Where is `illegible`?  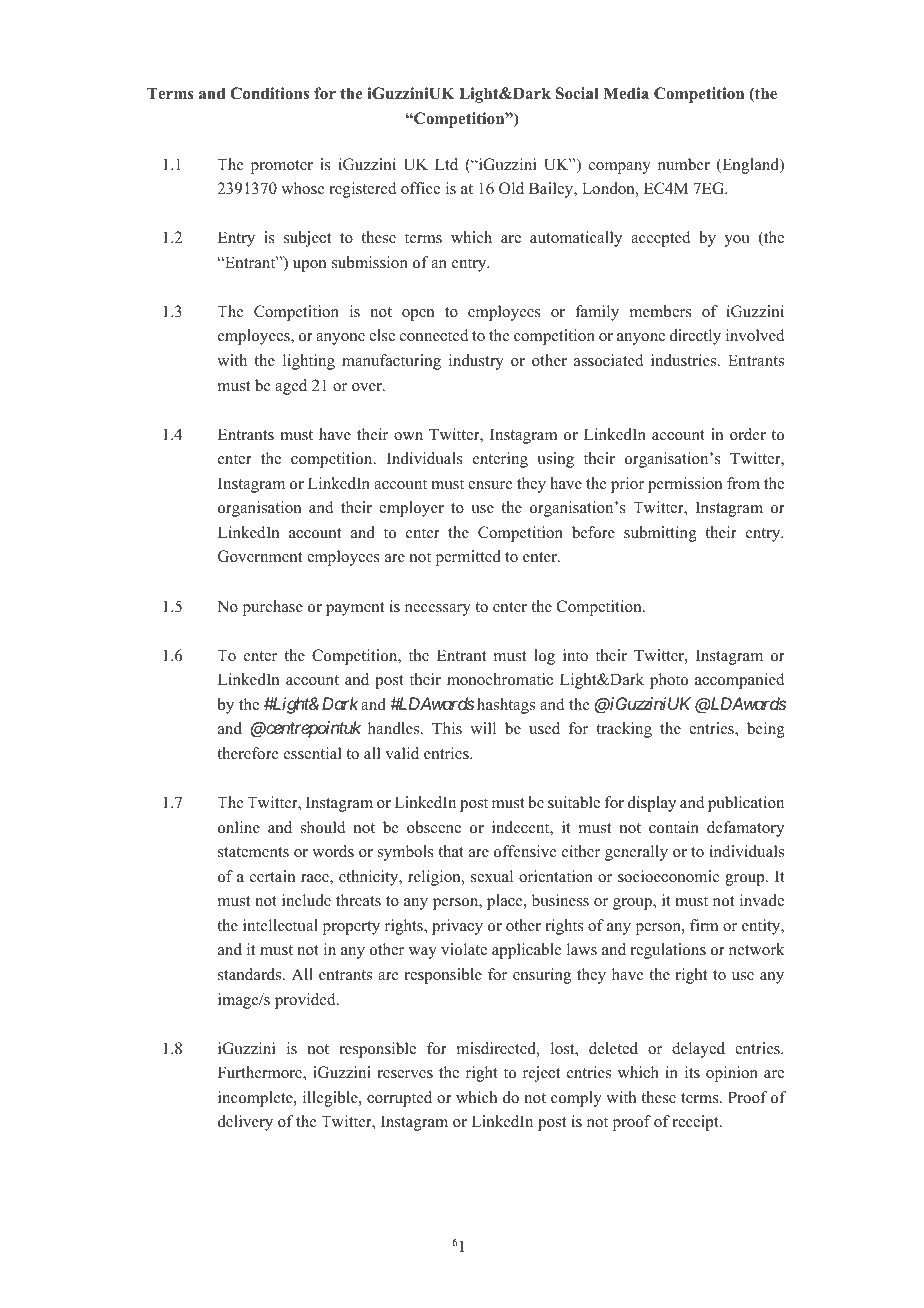
illegible is located at coordinates (331, 1099).
